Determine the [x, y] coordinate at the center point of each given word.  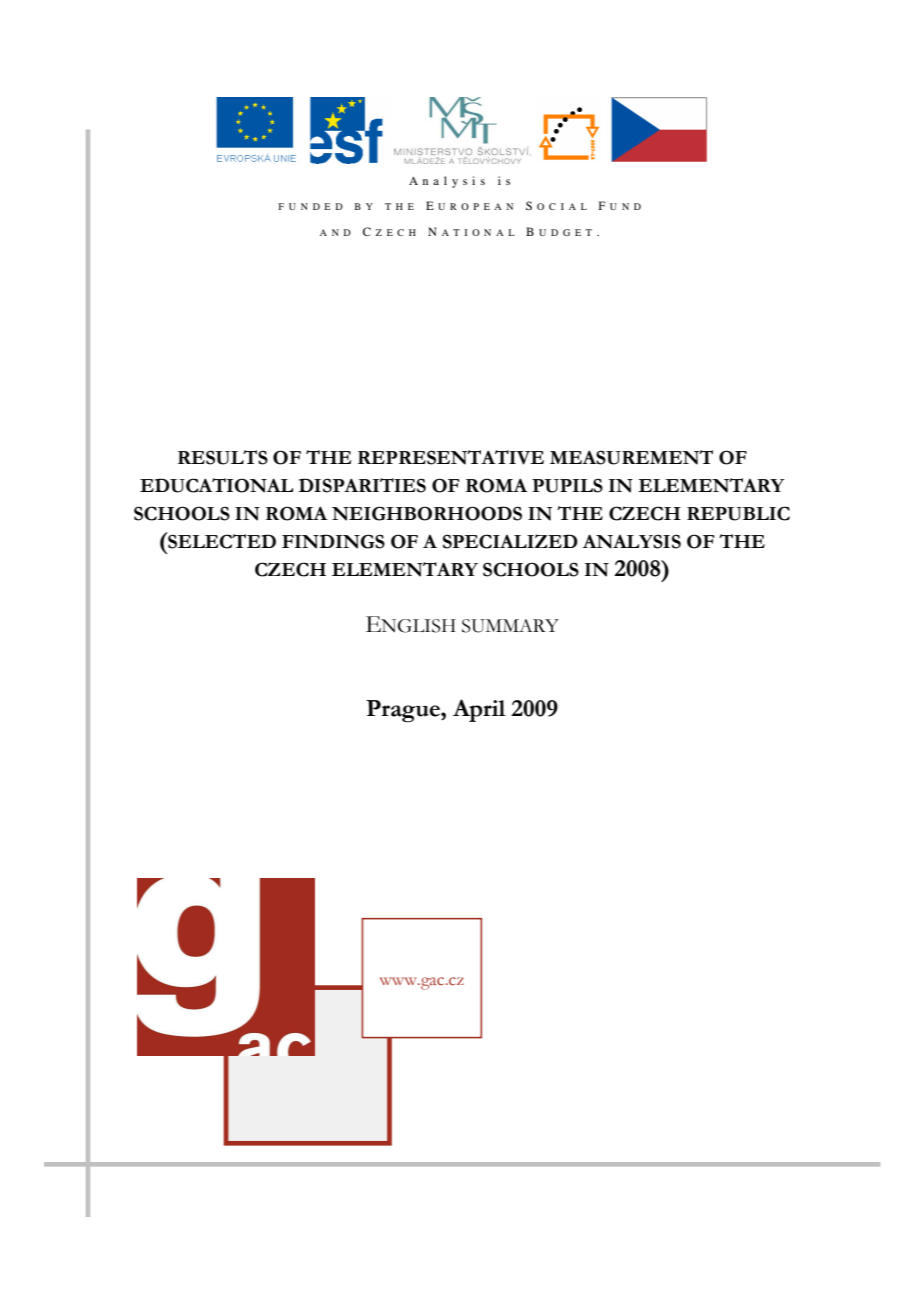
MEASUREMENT [631, 457]
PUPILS [567, 485]
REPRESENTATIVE [451, 457]
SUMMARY [510, 626]
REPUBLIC [738, 513]
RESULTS [223, 457]
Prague [404, 711]
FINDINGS [333, 541]
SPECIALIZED [510, 541]
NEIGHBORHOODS [427, 513]
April [479, 710]
